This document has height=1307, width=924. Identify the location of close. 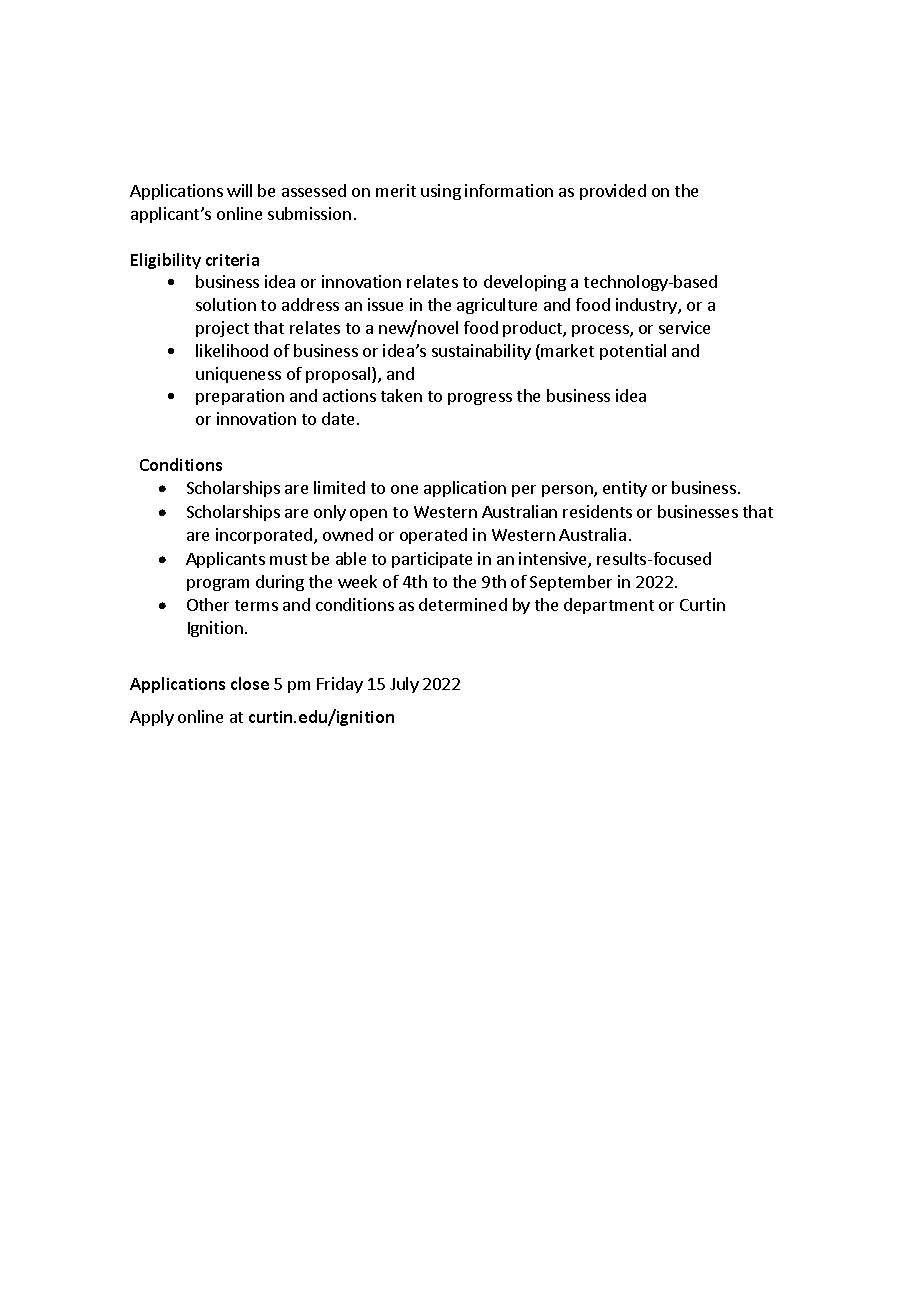
(250, 683).
